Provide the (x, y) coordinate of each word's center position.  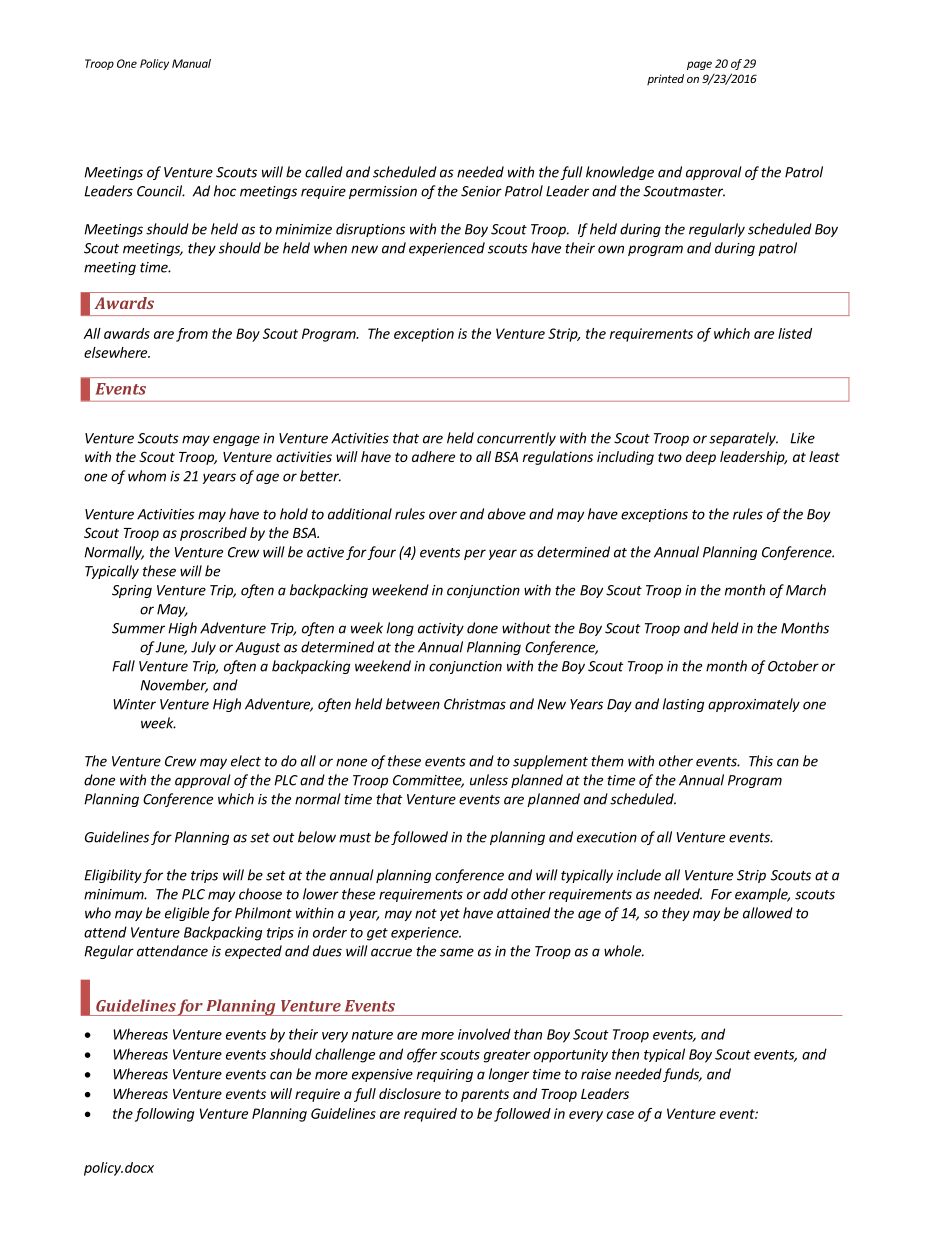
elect (246, 761)
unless (489, 780)
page (699, 65)
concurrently (516, 439)
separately (743, 439)
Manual (191, 63)
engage (236, 440)
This (761, 761)
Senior (481, 191)
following (164, 1115)
